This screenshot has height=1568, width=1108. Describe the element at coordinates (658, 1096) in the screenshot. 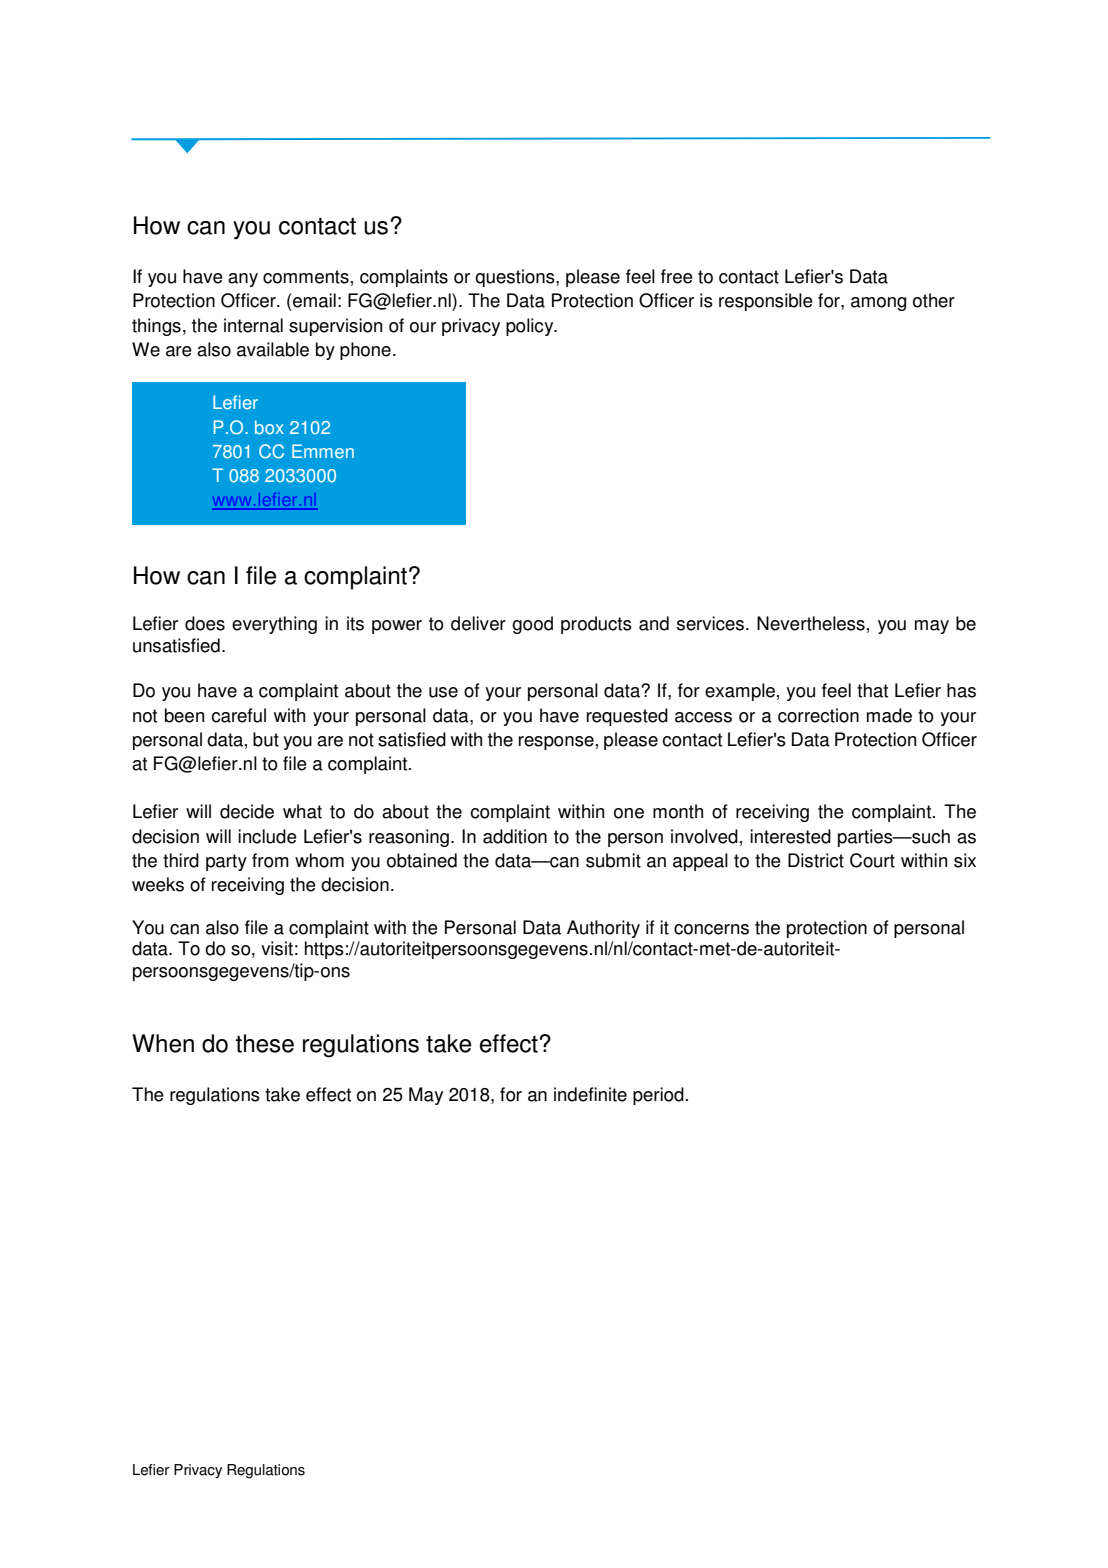

I see `period` at that location.
